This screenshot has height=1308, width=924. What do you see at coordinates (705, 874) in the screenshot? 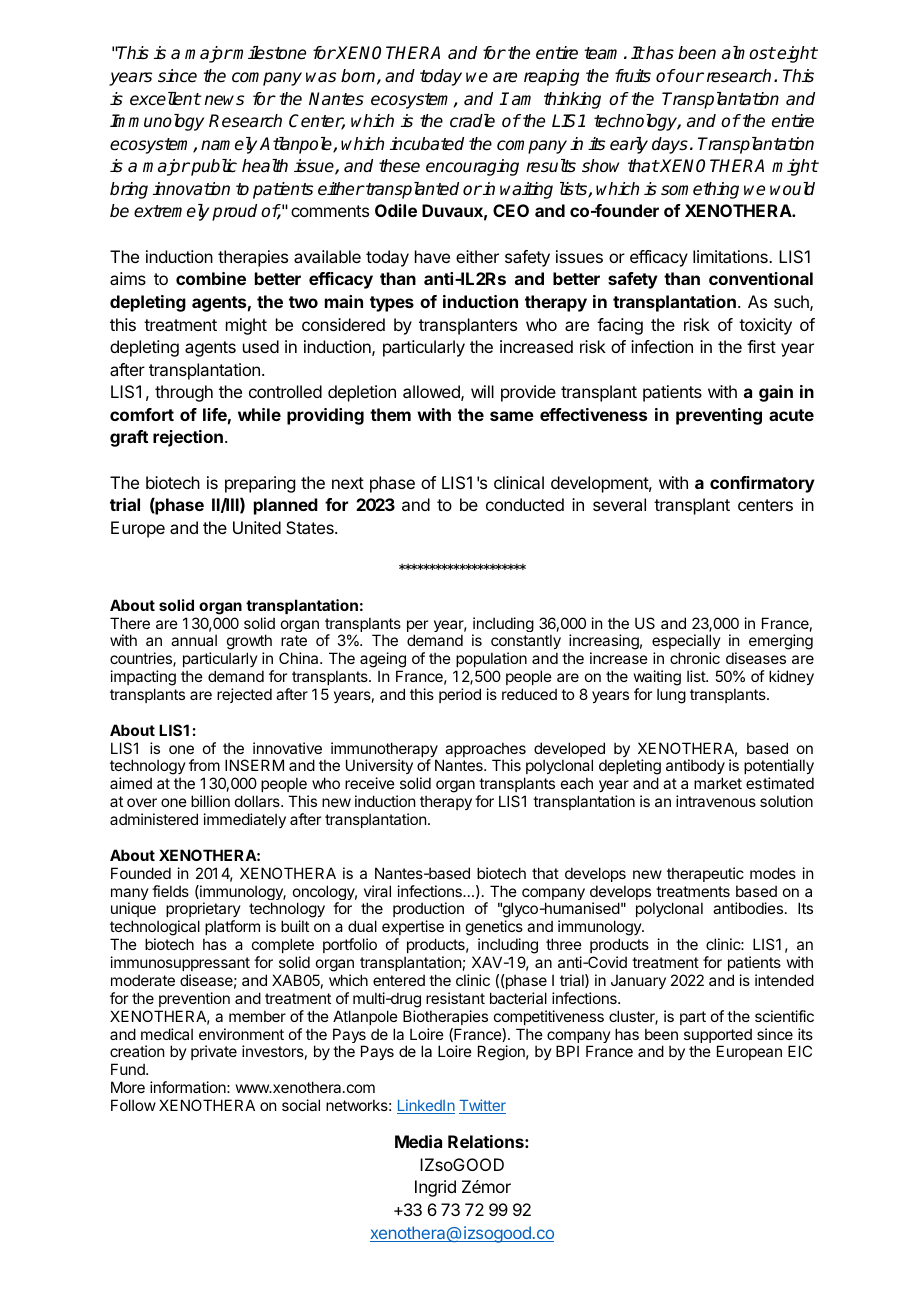
I see `therapeutic` at bounding box center [705, 874].
